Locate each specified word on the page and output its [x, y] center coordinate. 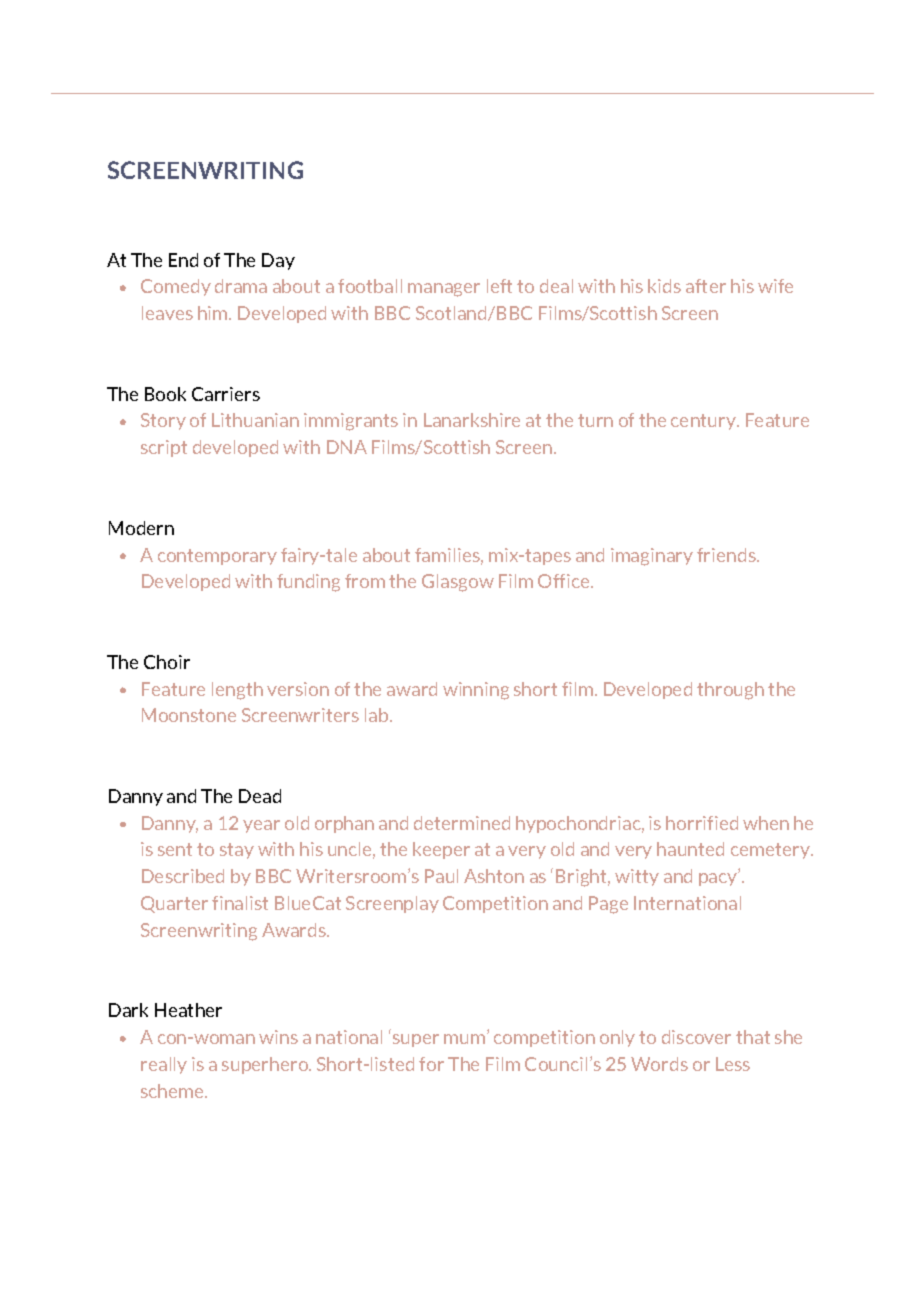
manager [444, 290]
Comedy [176, 287]
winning [476, 691]
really [164, 1065]
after [706, 286]
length [237, 691]
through [730, 691]
